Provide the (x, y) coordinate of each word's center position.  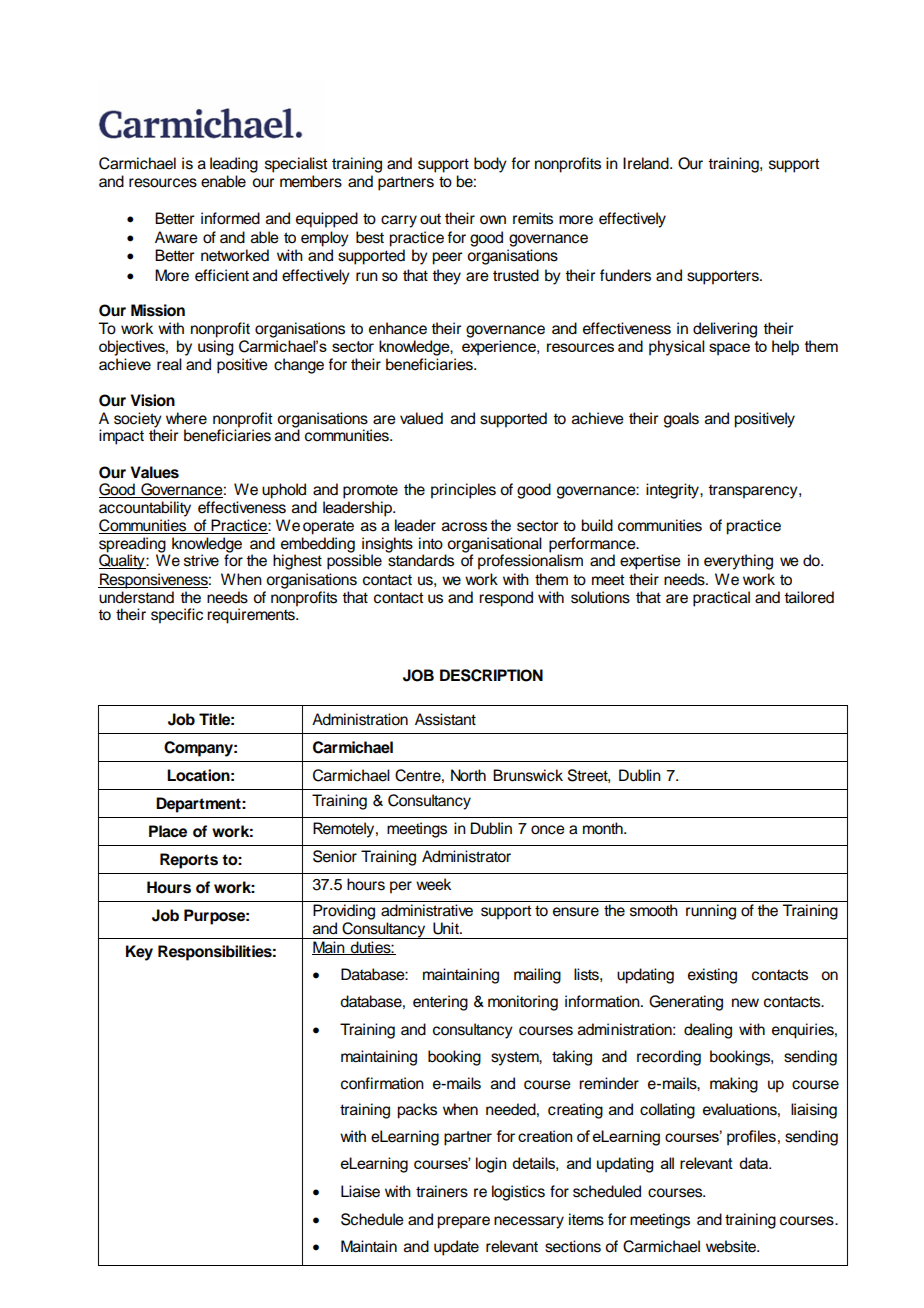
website (732, 1246)
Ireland (647, 163)
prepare (463, 1222)
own (493, 220)
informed (230, 218)
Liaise (360, 1191)
